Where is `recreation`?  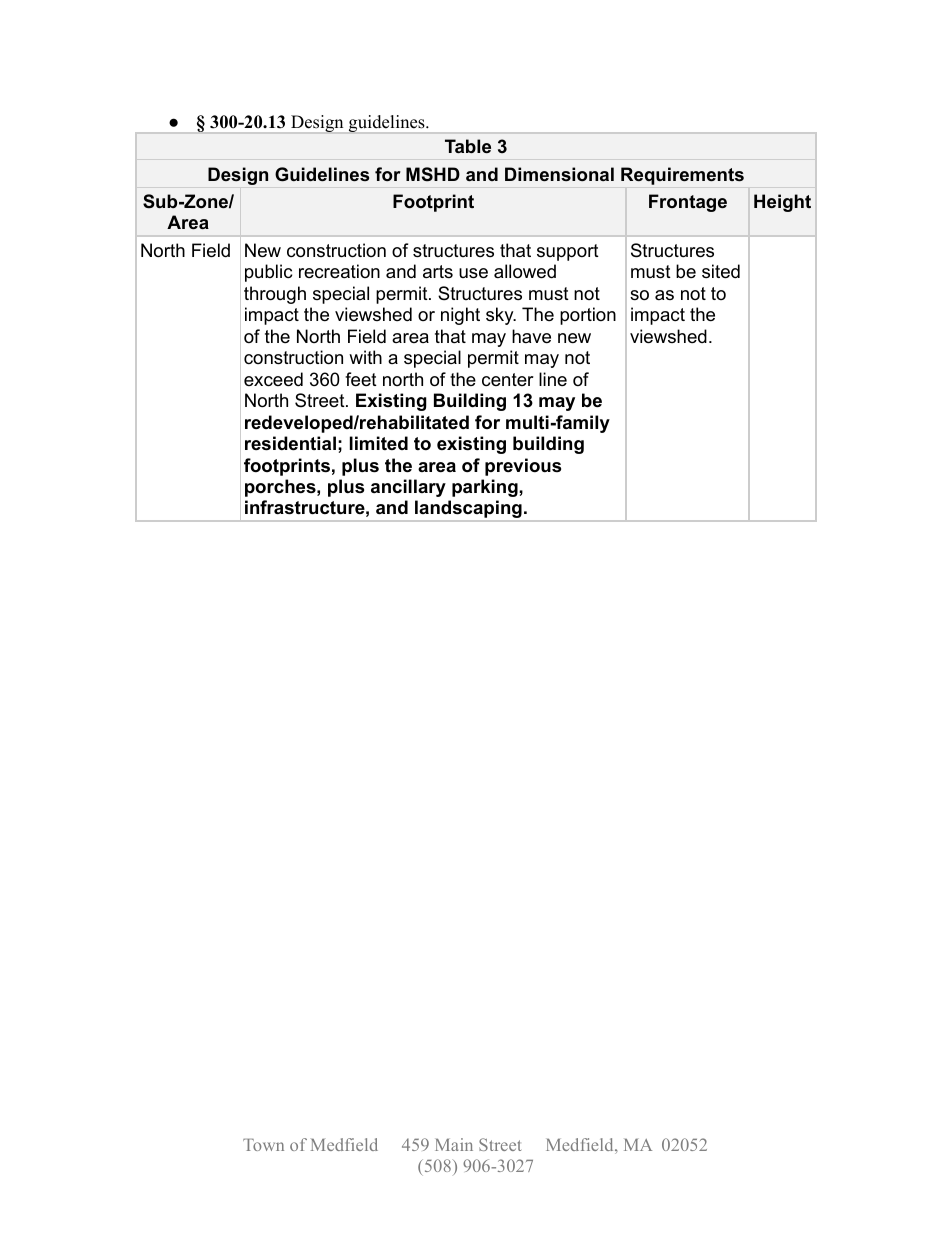
recreation is located at coordinates (339, 271).
